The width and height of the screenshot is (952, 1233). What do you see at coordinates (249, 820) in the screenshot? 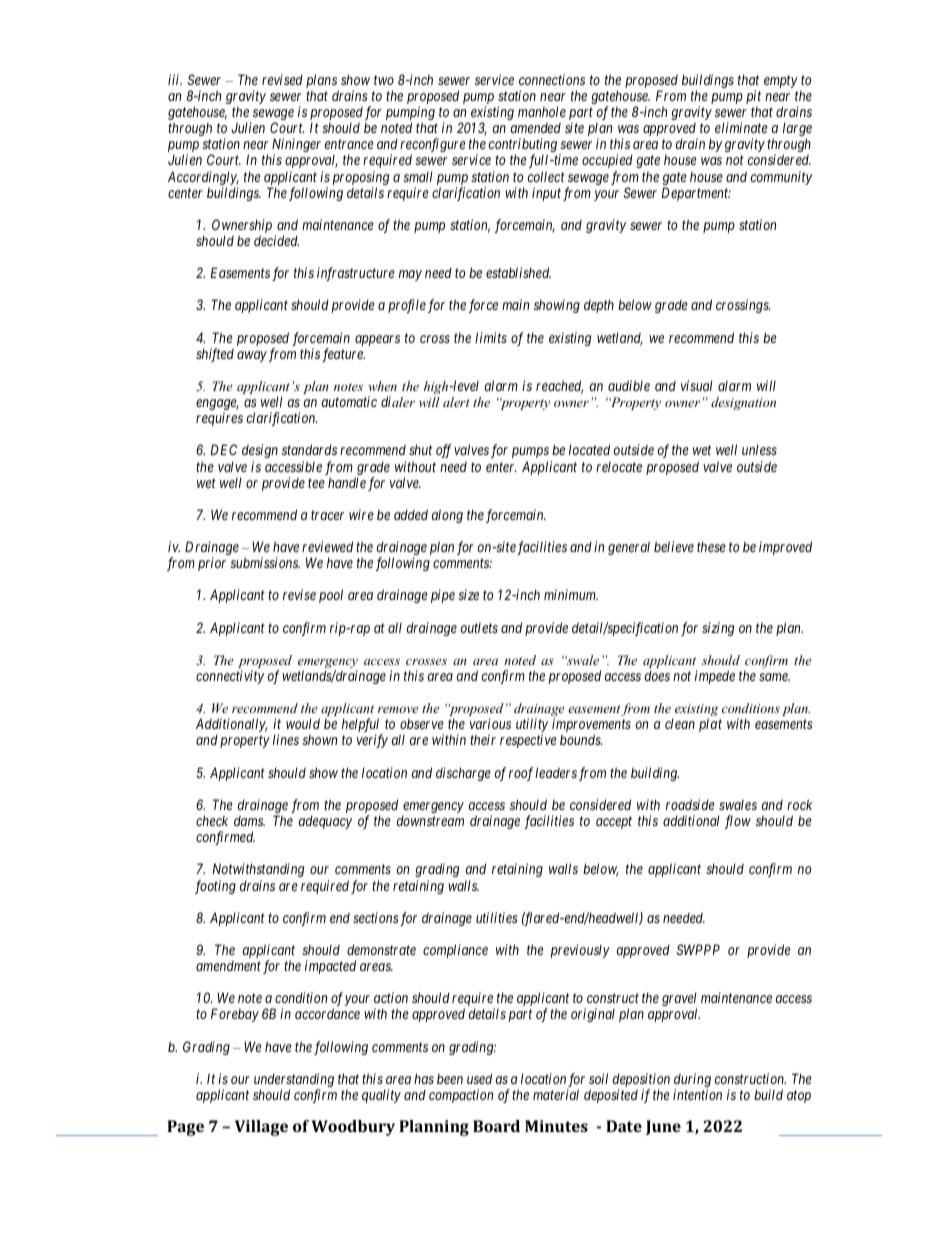
I see `dams` at bounding box center [249, 820].
